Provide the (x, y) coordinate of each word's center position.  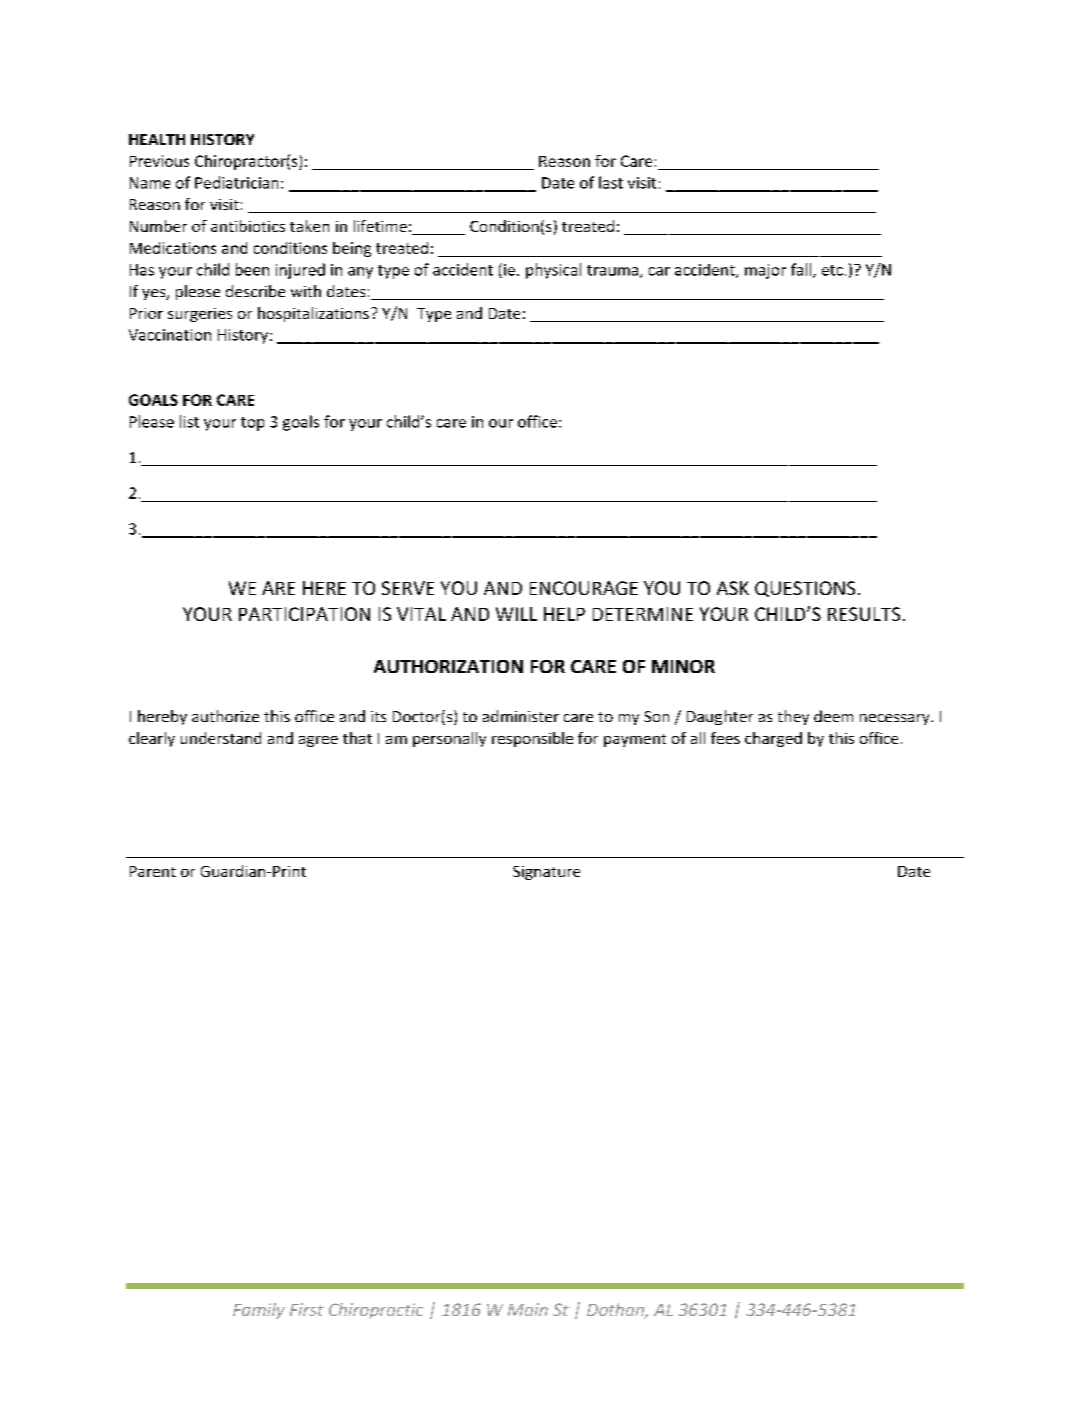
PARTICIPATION (304, 614)
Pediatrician (236, 182)
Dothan (616, 1311)
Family (259, 1311)
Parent (153, 871)
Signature (546, 873)
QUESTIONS (805, 589)
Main (528, 1309)
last (611, 182)
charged (773, 739)
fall (802, 270)
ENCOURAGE (584, 588)
